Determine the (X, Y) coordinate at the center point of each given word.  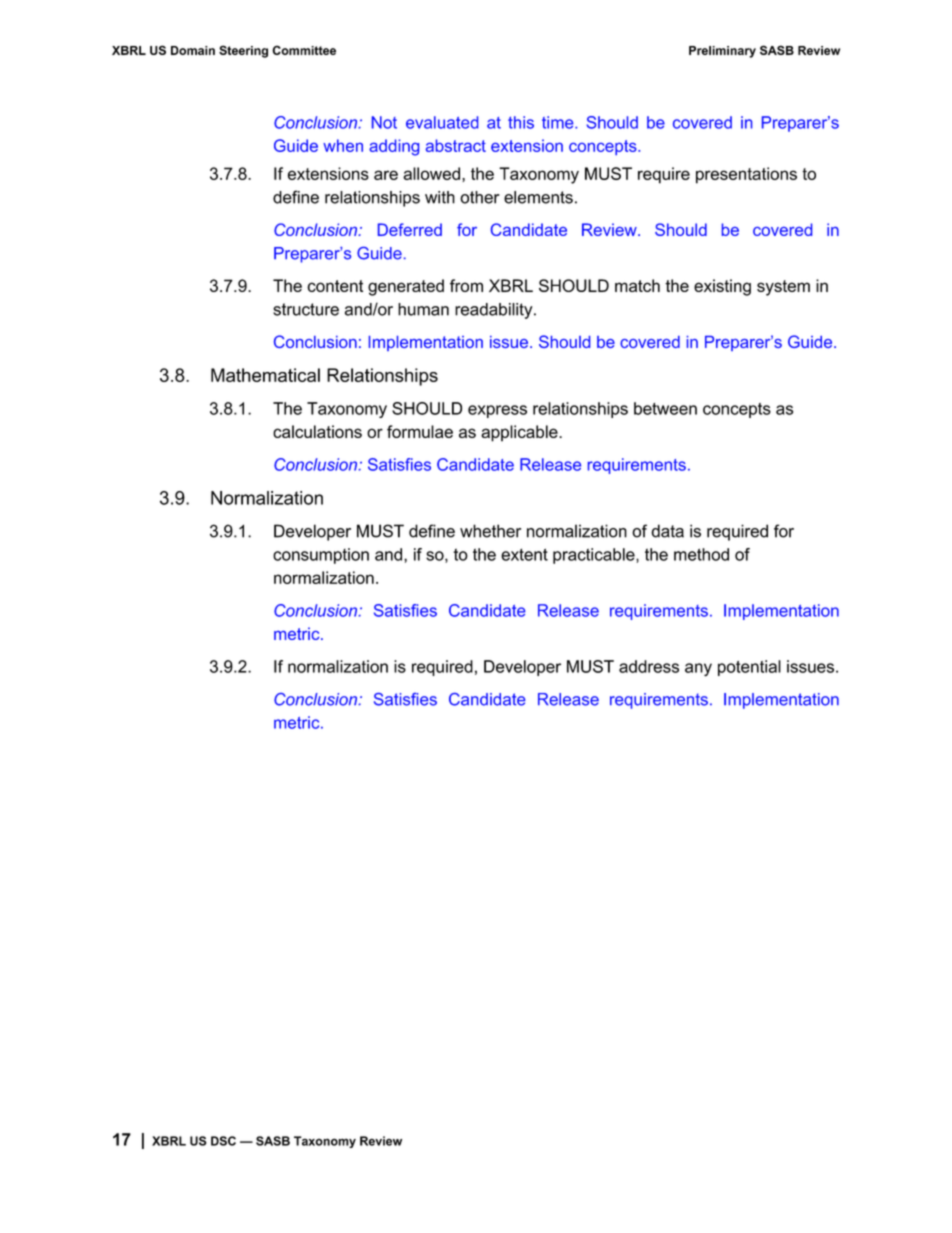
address (649, 666)
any (698, 670)
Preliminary (722, 52)
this (521, 122)
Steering (243, 51)
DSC (223, 1141)
